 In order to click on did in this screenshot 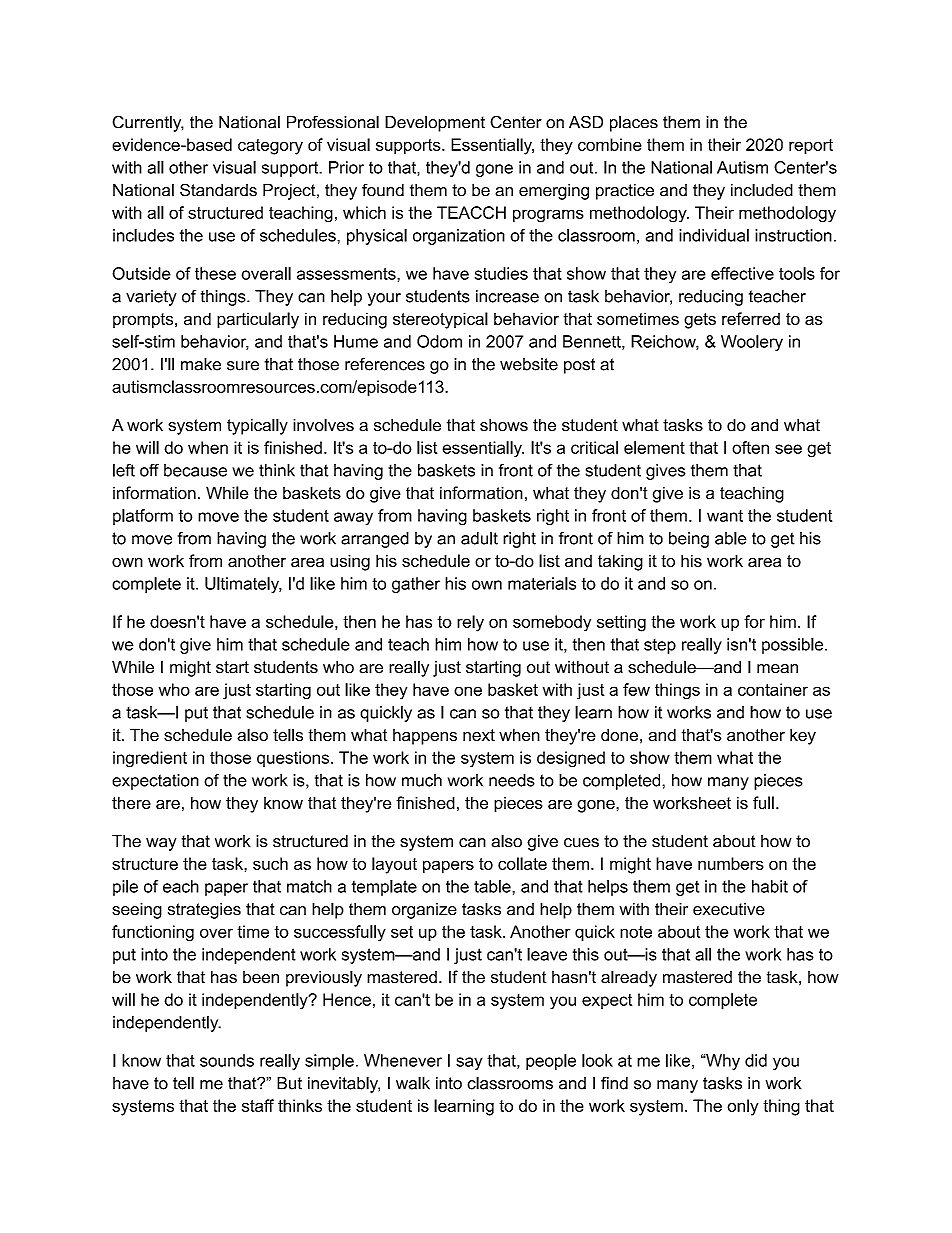, I will do `click(756, 1060)`.
